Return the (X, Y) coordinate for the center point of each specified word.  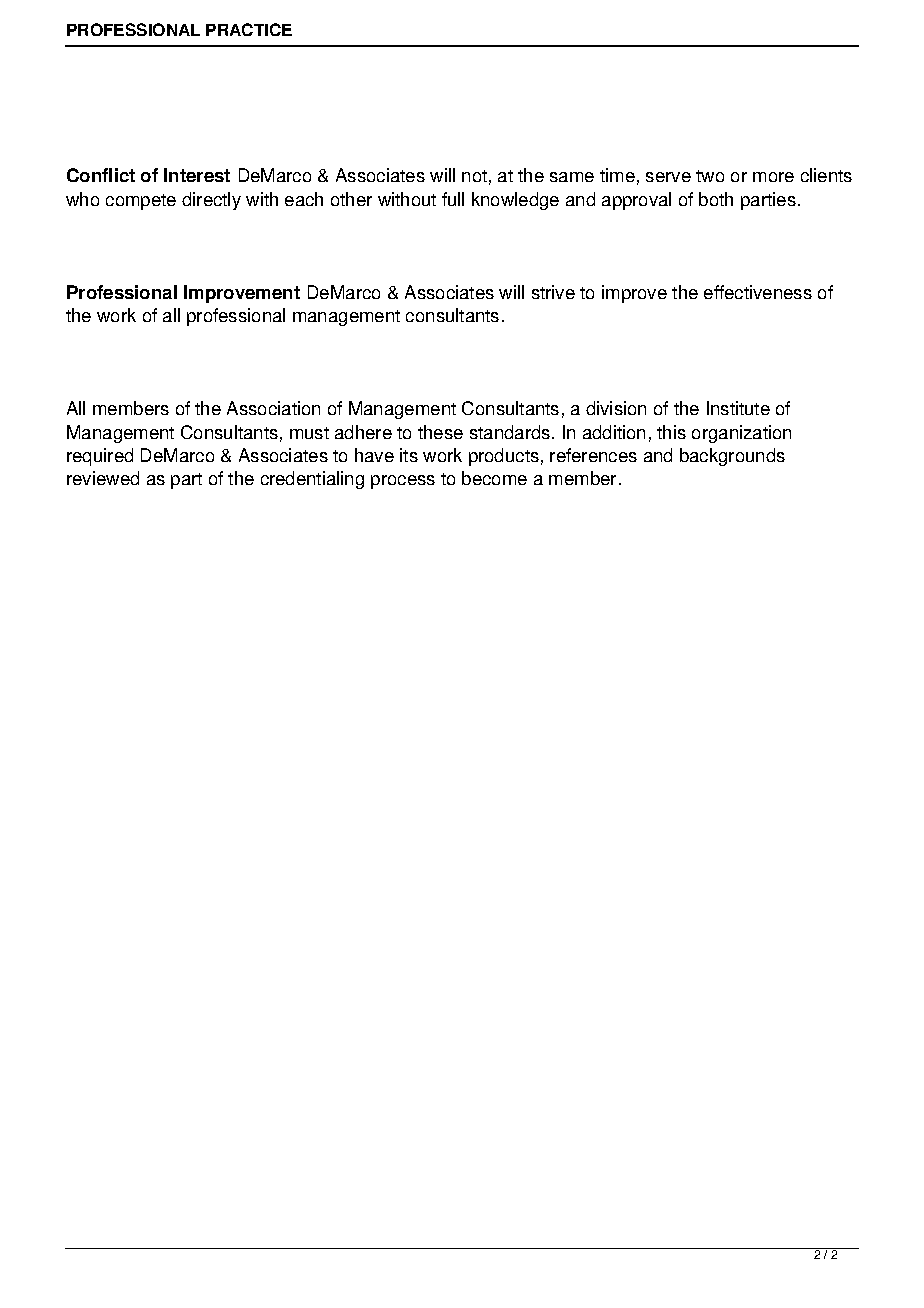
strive (553, 292)
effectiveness (758, 292)
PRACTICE (249, 29)
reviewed (103, 478)
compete (141, 202)
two (710, 176)
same (572, 177)
